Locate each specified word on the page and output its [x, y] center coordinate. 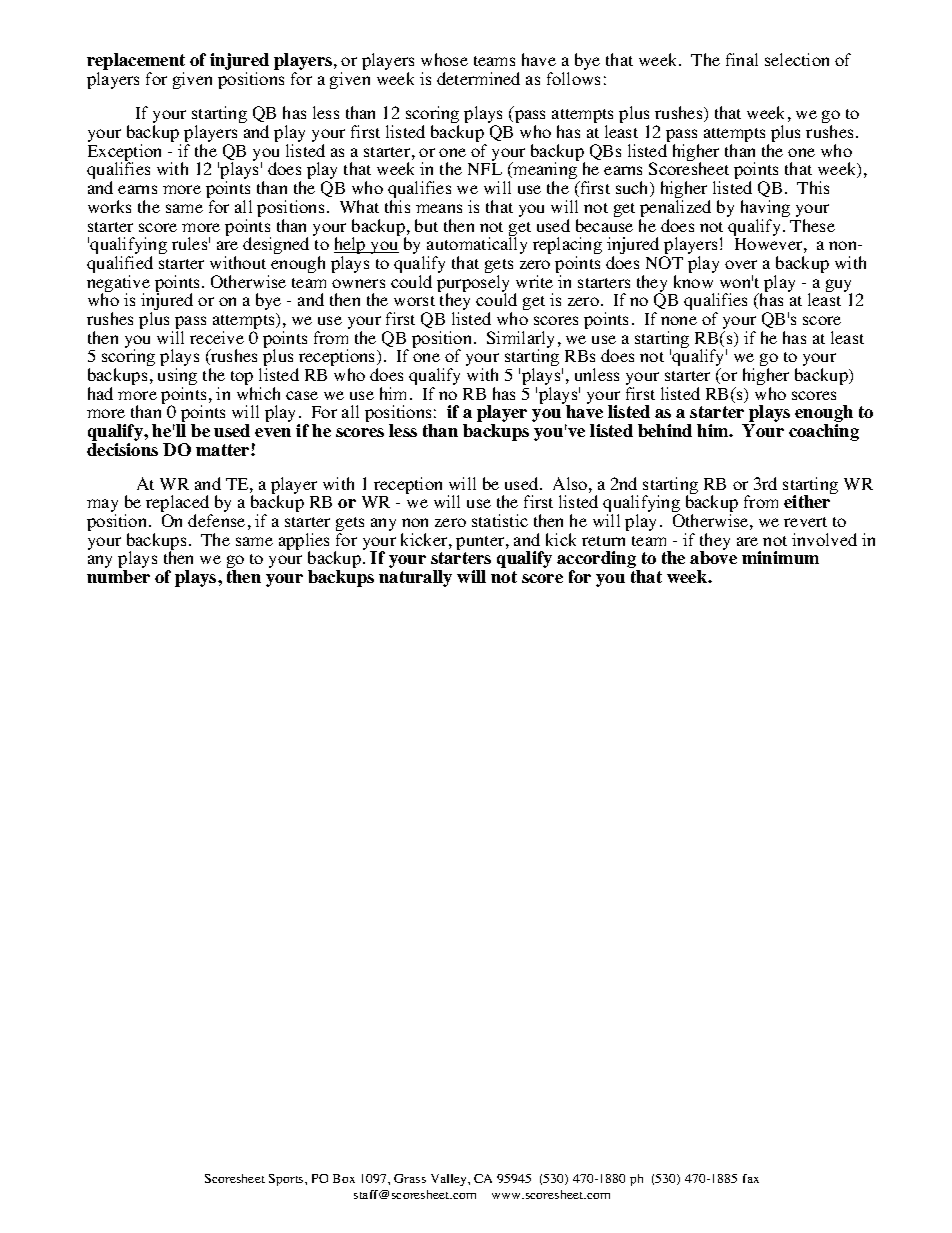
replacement [136, 63]
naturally [415, 578]
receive [217, 337]
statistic [500, 520]
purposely [473, 285]
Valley [450, 1180]
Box [344, 1178]
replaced [179, 505]
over [741, 264]
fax [751, 1178]
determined [478, 78]
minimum [780, 557]
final [742, 59]
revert [805, 522]
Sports [287, 1180]
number [118, 576]
